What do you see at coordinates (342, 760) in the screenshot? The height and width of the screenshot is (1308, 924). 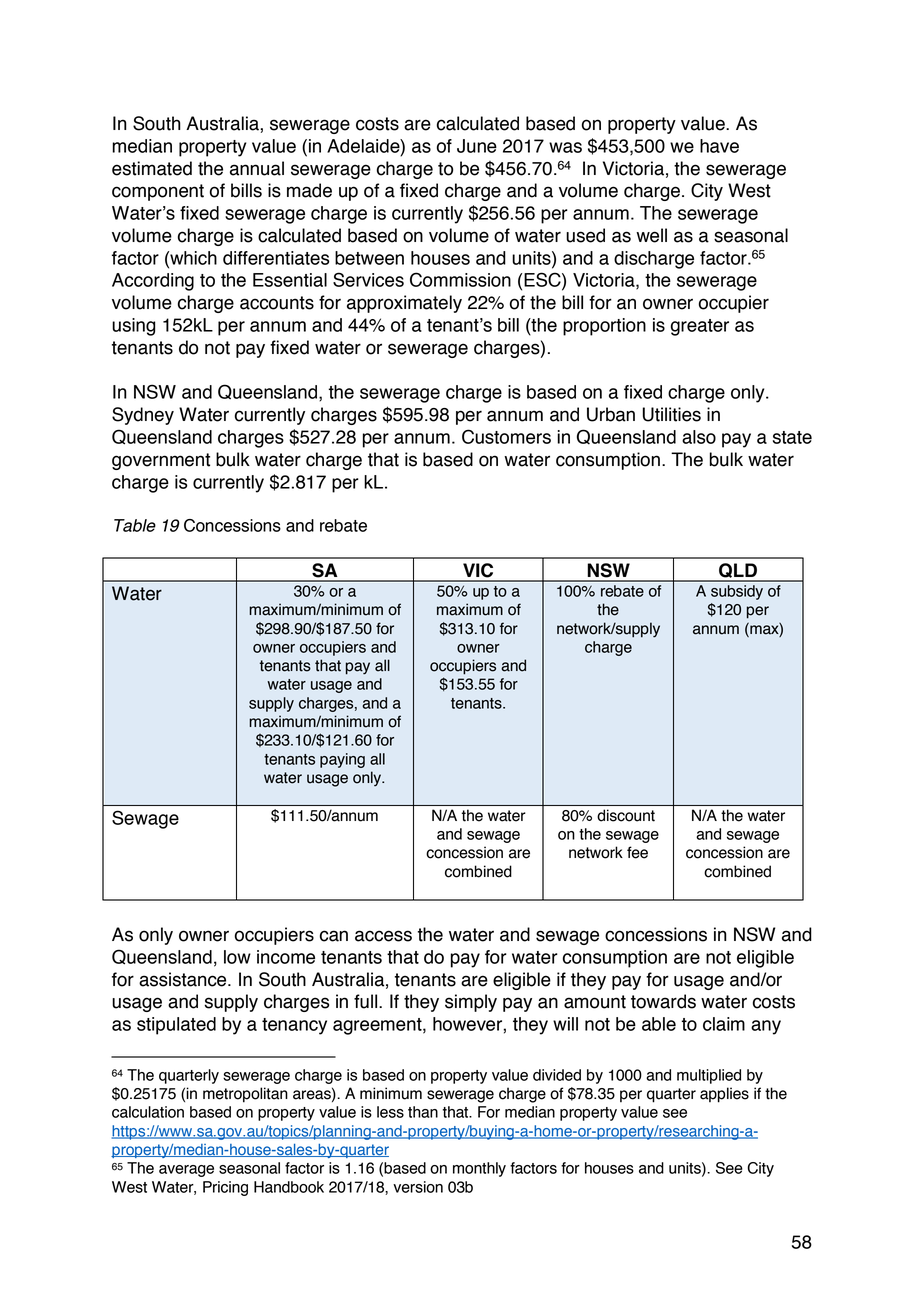 I see `paying` at bounding box center [342, 760].
